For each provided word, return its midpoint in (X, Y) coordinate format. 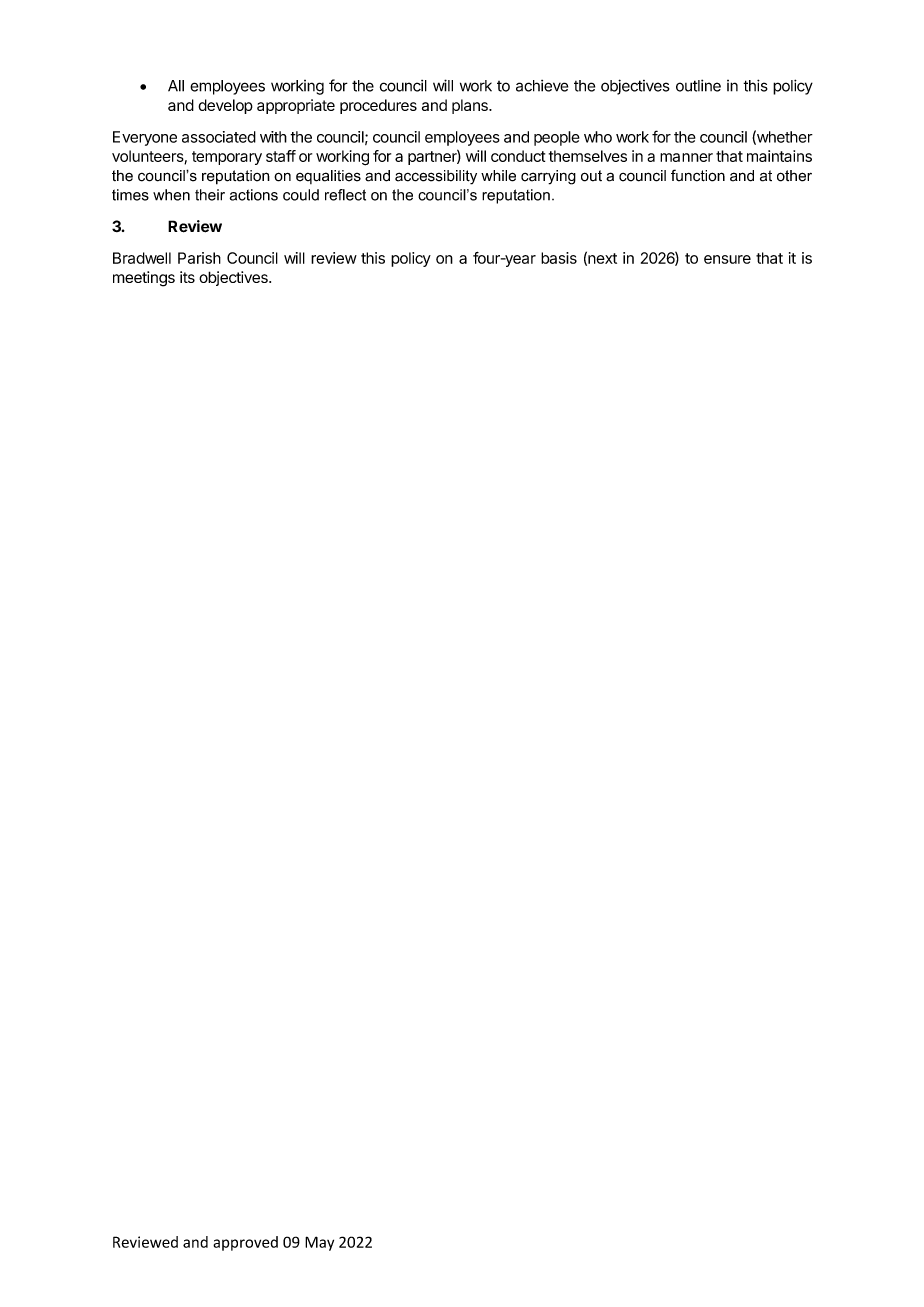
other (794, 176)
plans (471, 106)
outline (698, 85)
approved (245, 1243)
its (187, 277)
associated (219, 137)
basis (559, 258)
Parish (199, 258)
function (698, 175)
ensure (727, 259)
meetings (144, 279)
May (319, 1243)
